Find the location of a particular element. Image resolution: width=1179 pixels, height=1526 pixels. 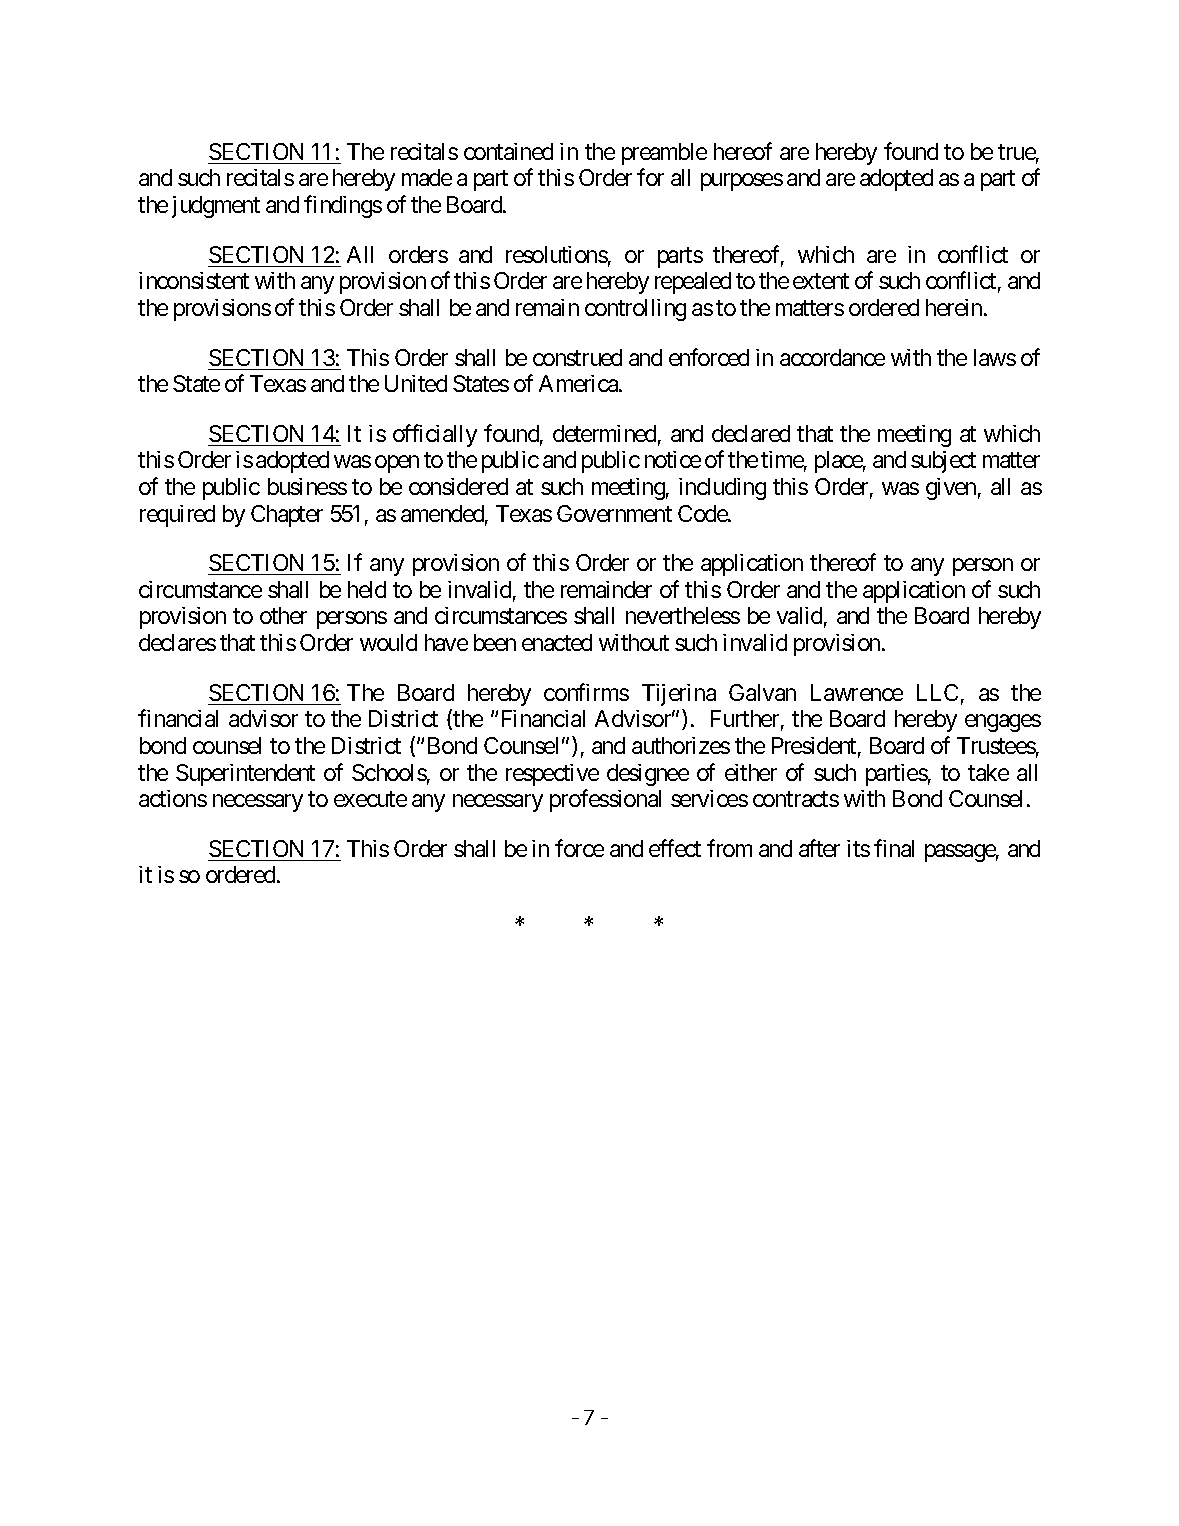

enacted is located at coordinates (557, 642).
